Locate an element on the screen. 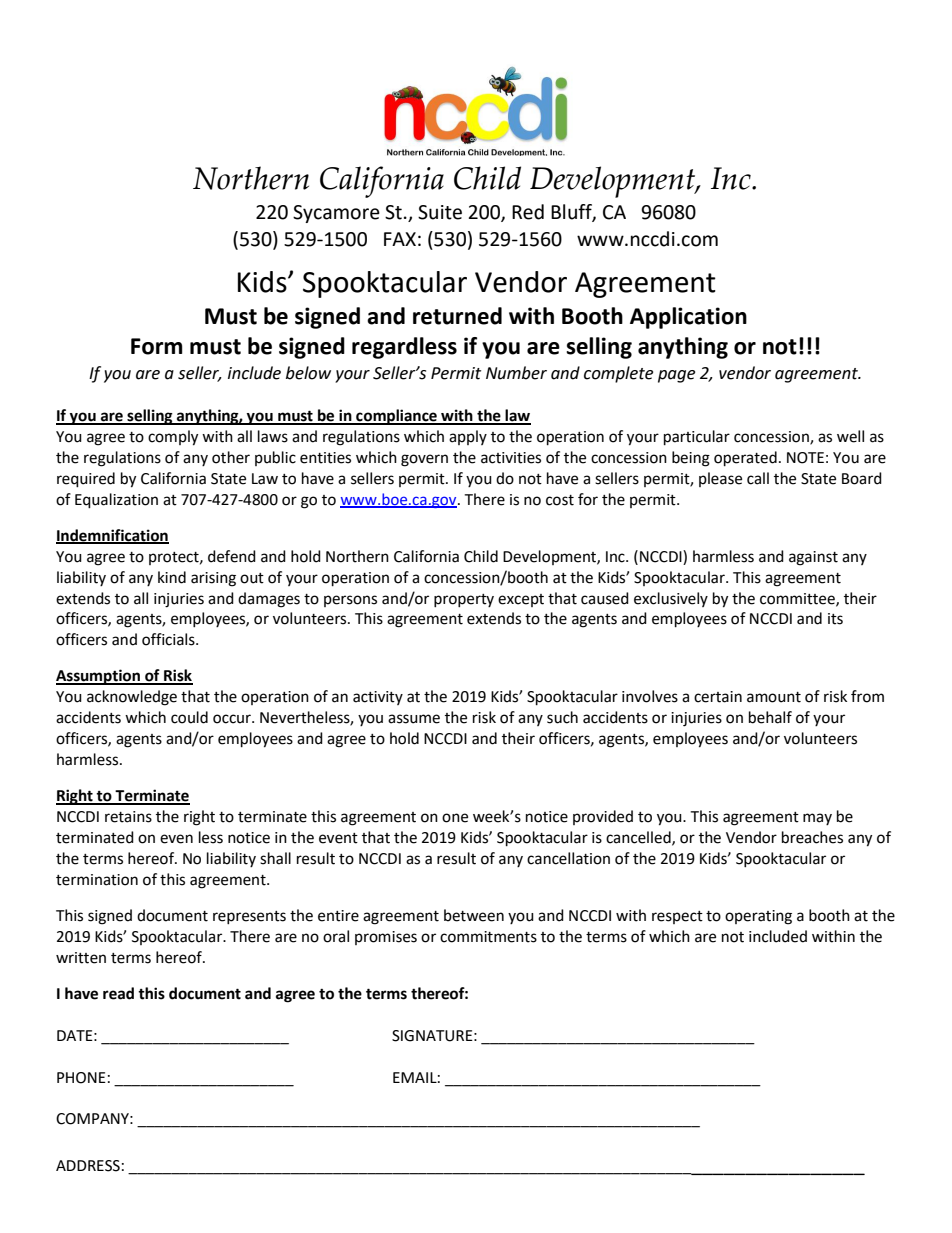 The image size is (952, 1233). Suite is located at coordinates (440, 212).
